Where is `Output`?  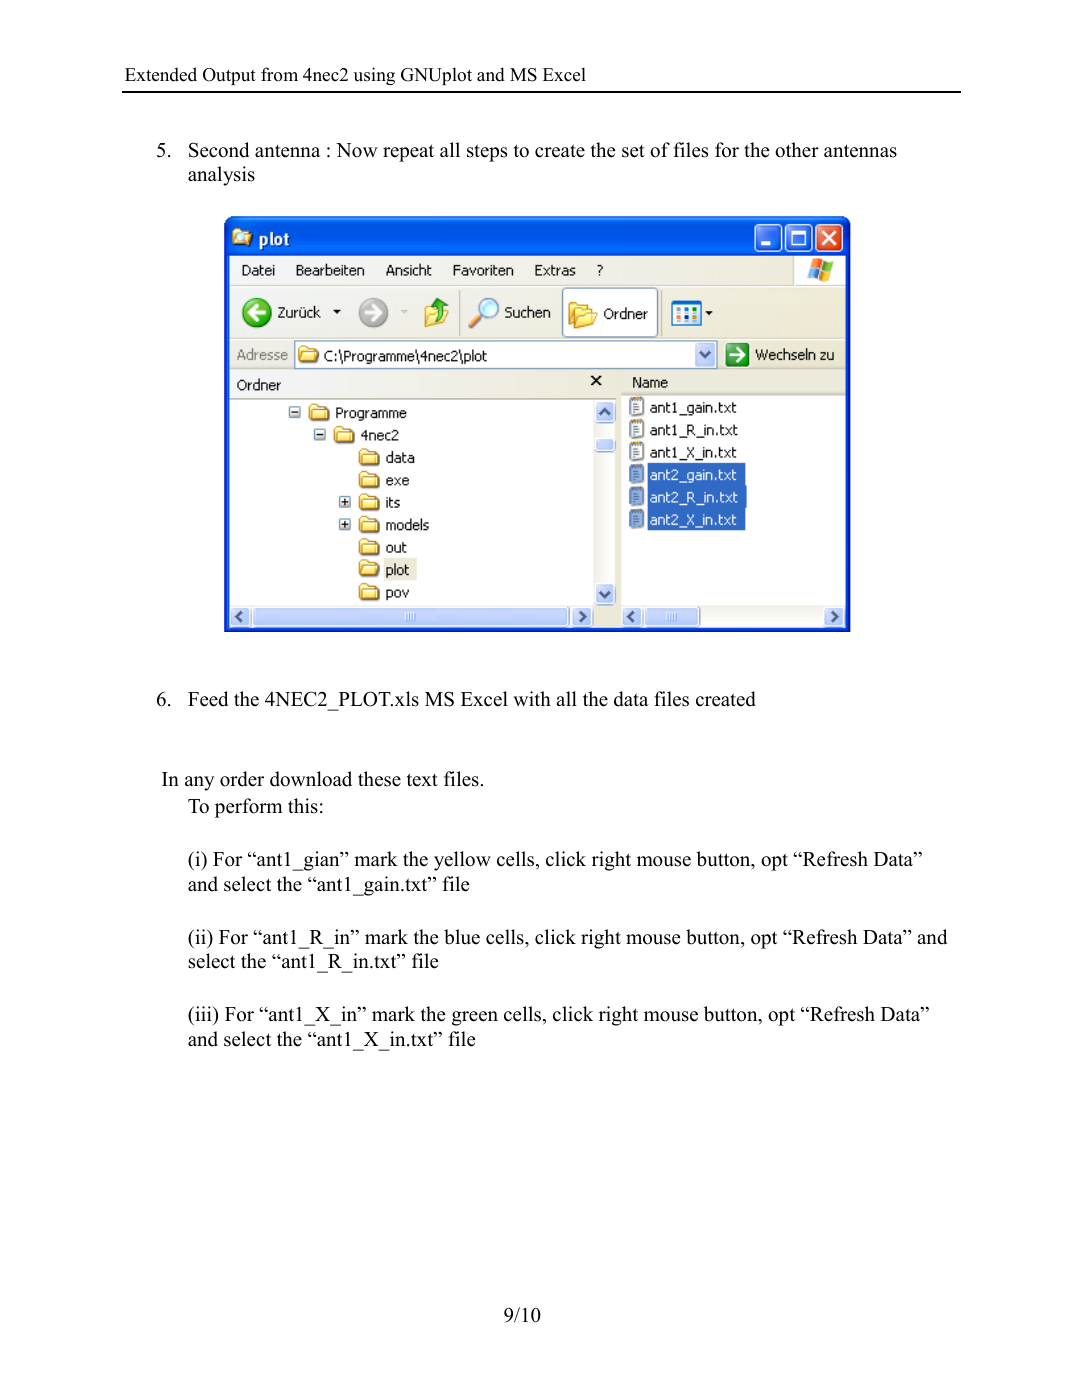 Output is located at coordinates (229, 76).
